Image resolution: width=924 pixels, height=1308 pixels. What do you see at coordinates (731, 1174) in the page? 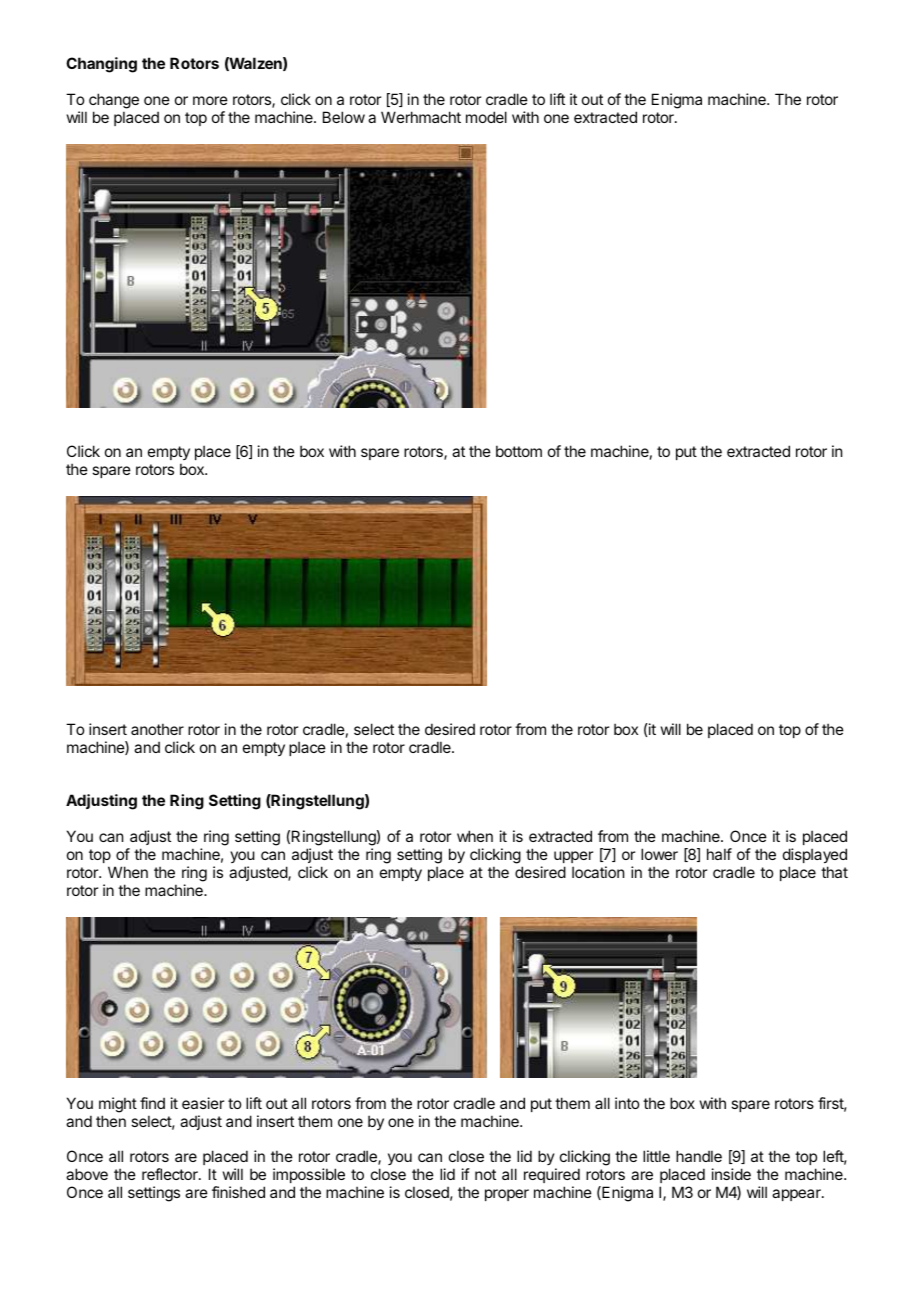
I see `inside` at bounding box center [731, 1174].
